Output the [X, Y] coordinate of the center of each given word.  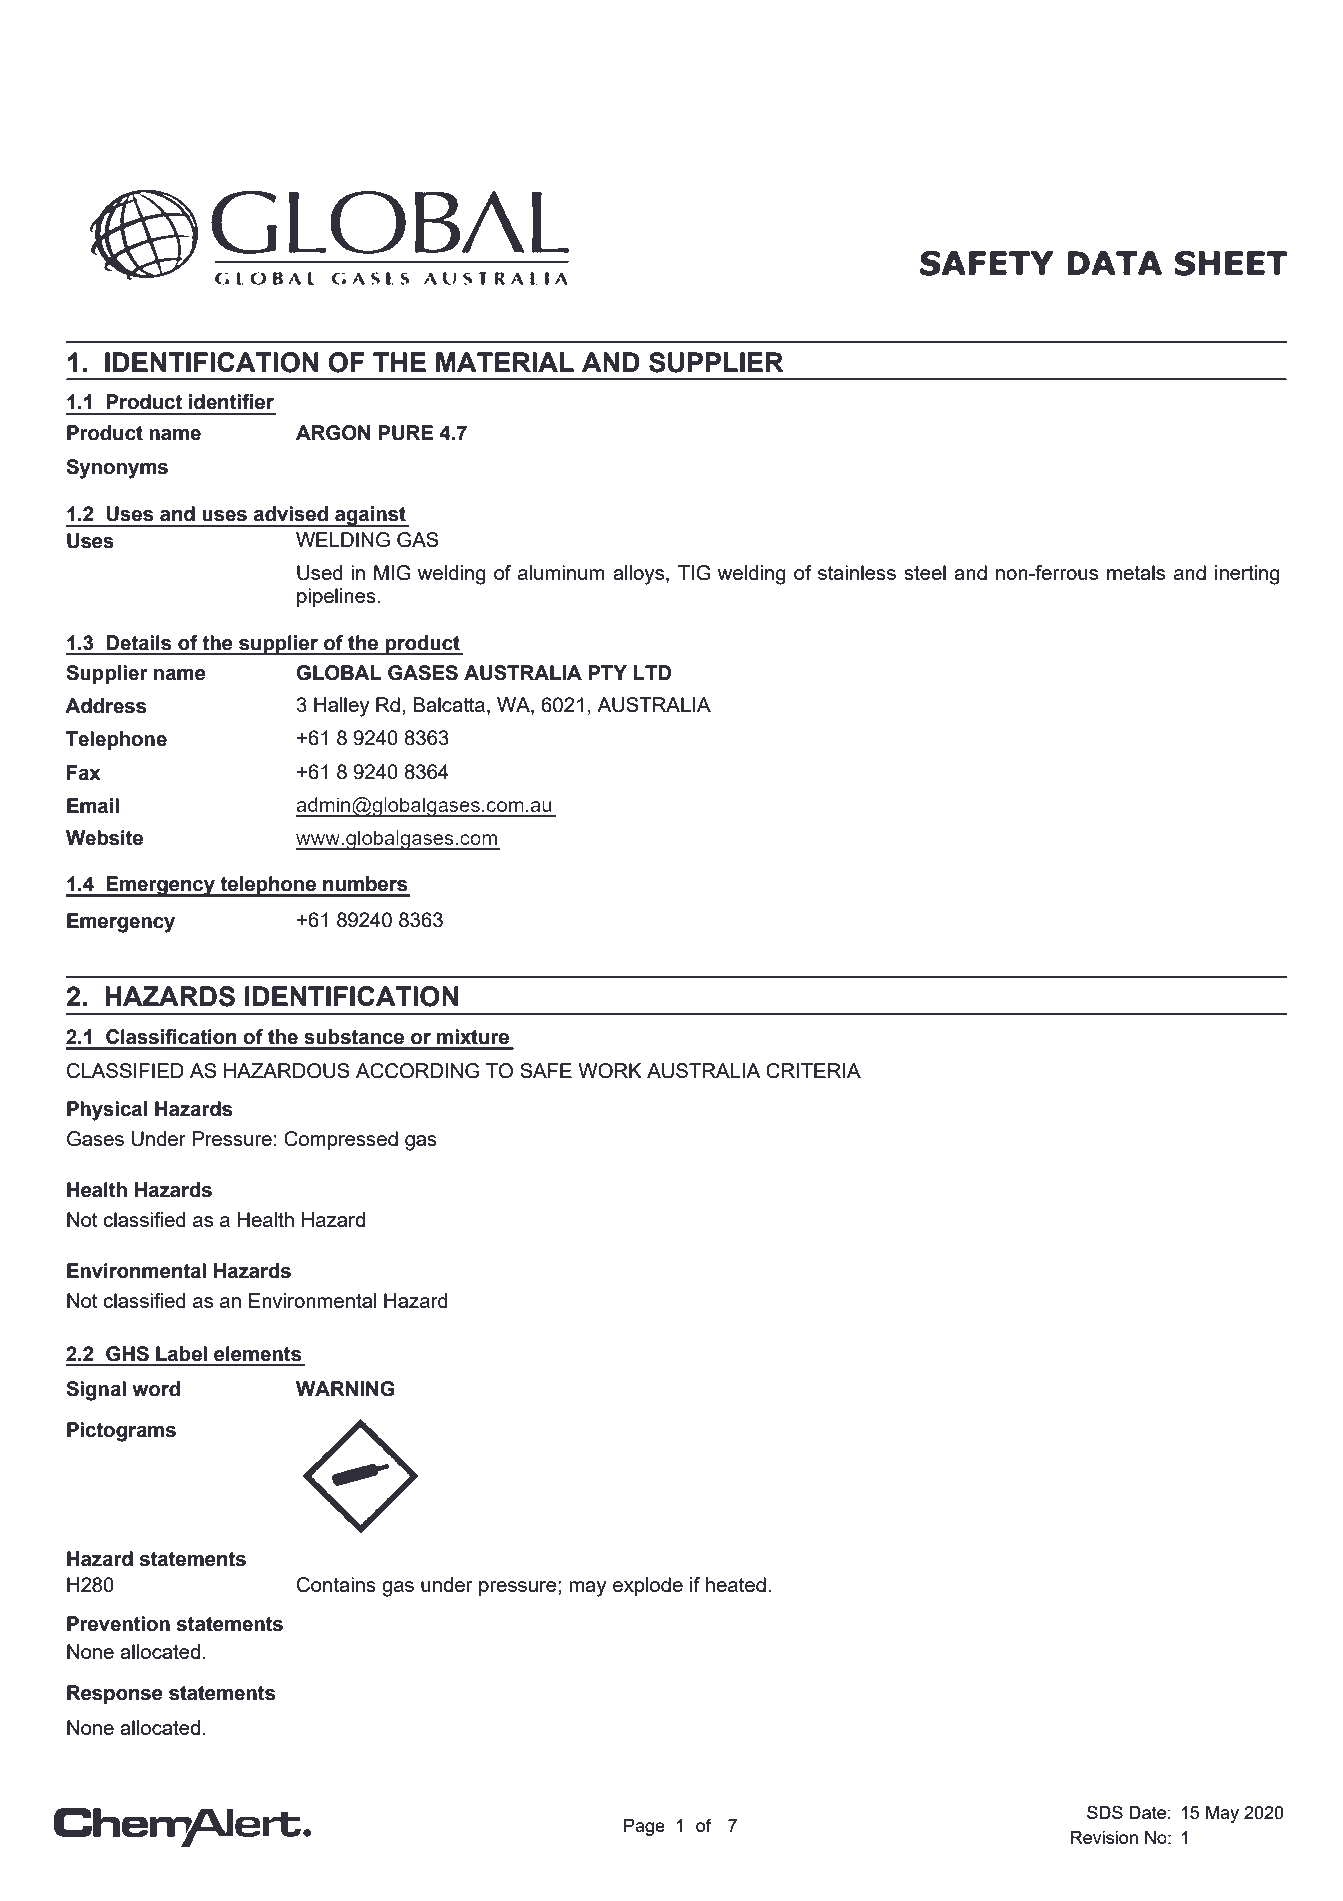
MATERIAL [505, 362]
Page [644, 1827]
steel [925, 572]
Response [115, 1694]
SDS [1105, 1812]
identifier [231, 402]
